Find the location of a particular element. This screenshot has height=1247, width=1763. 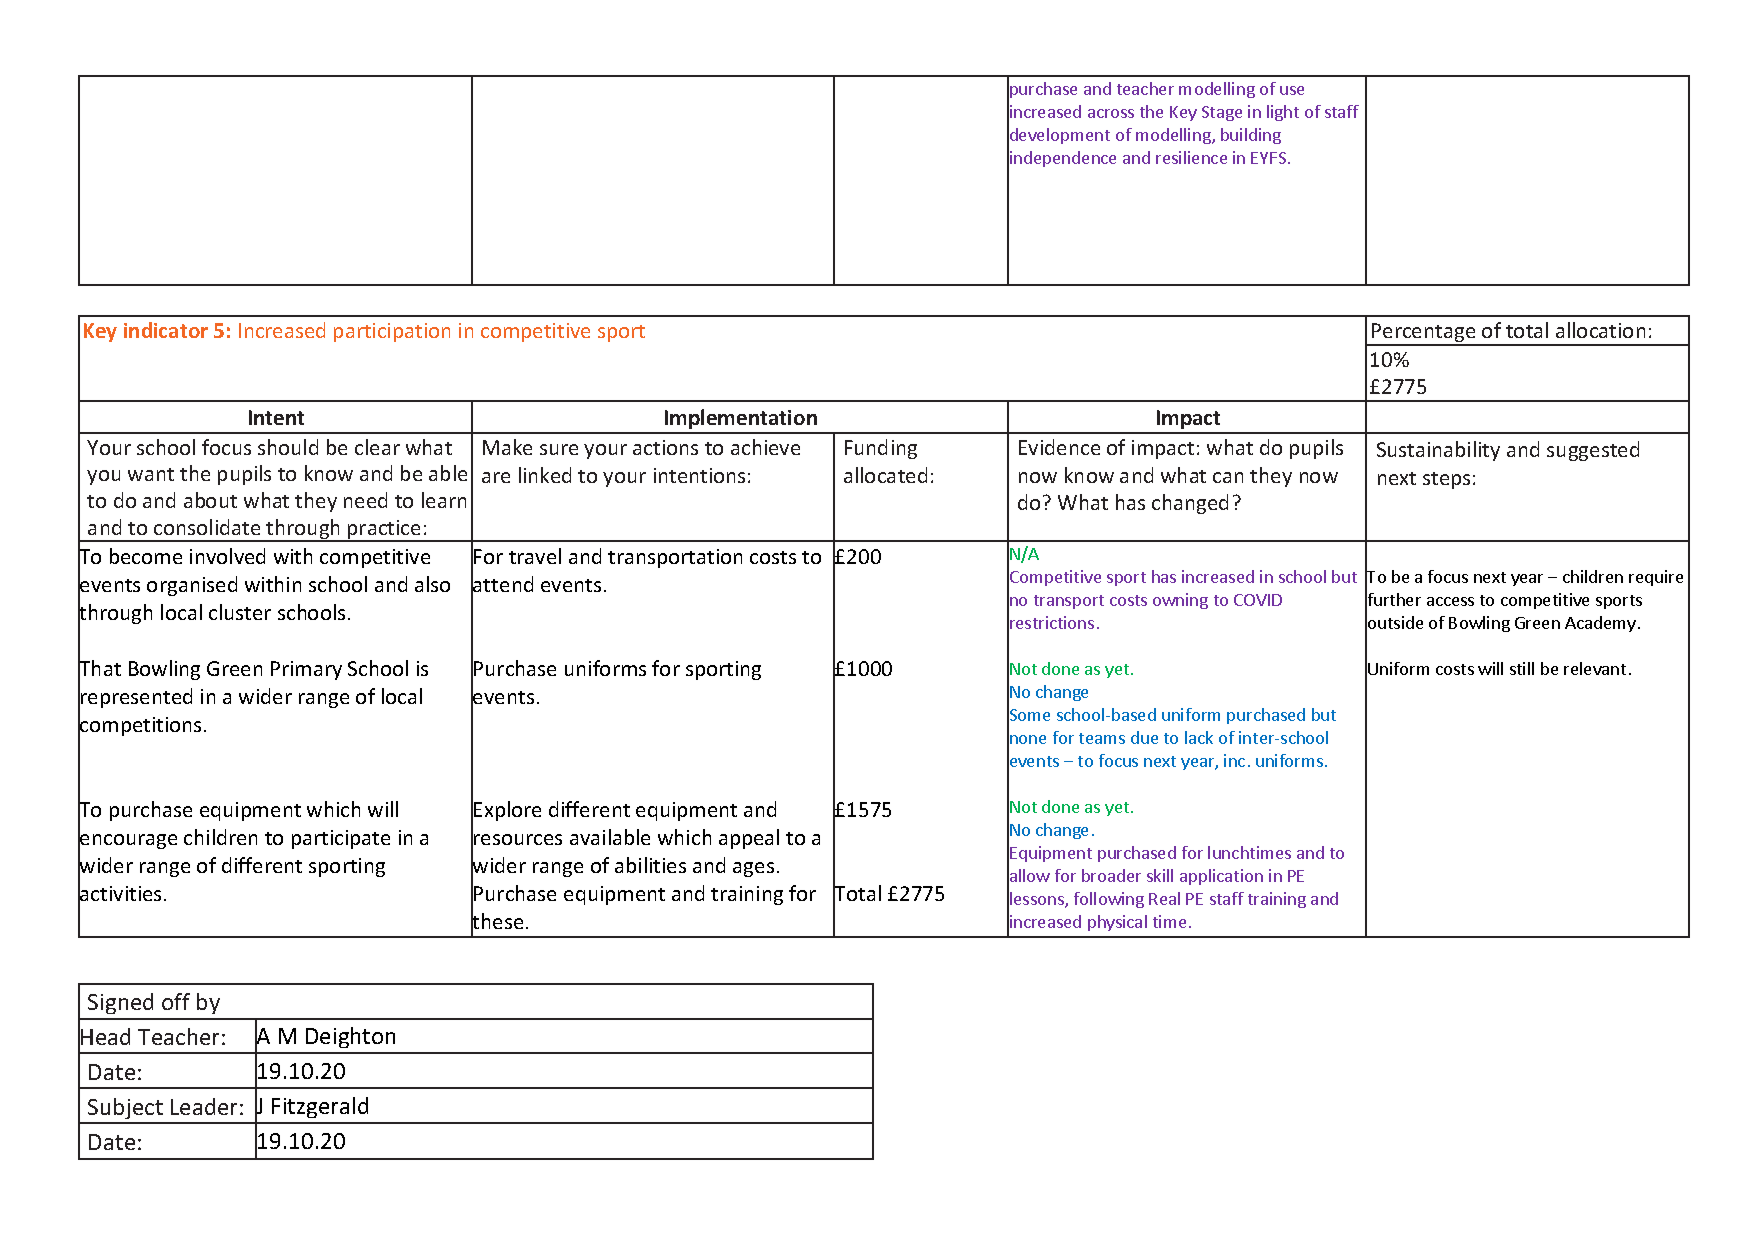

across is located at coordinates (1111, 113).
